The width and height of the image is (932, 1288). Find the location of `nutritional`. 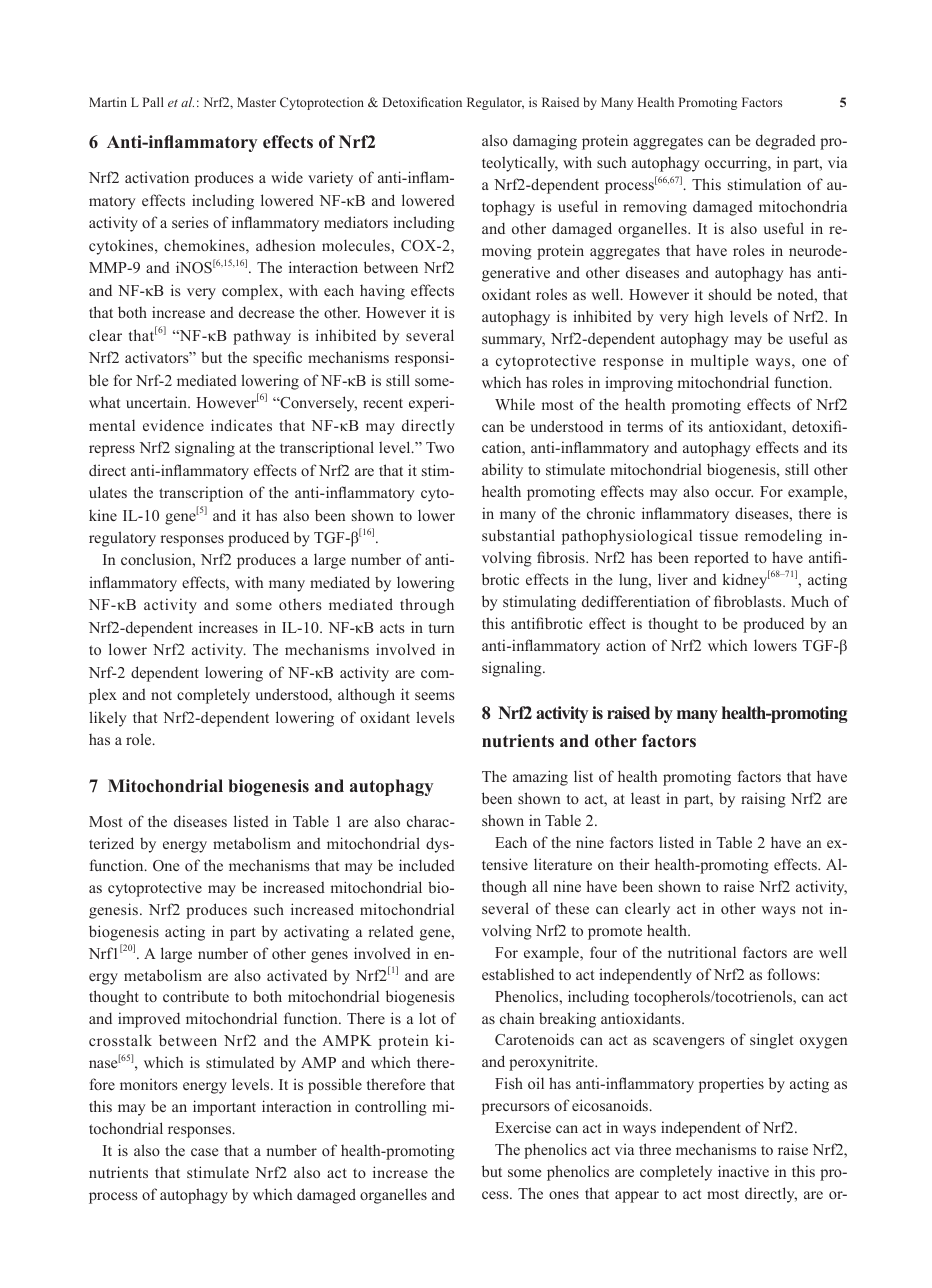

nutritional is located at coordinates (702, 952).
